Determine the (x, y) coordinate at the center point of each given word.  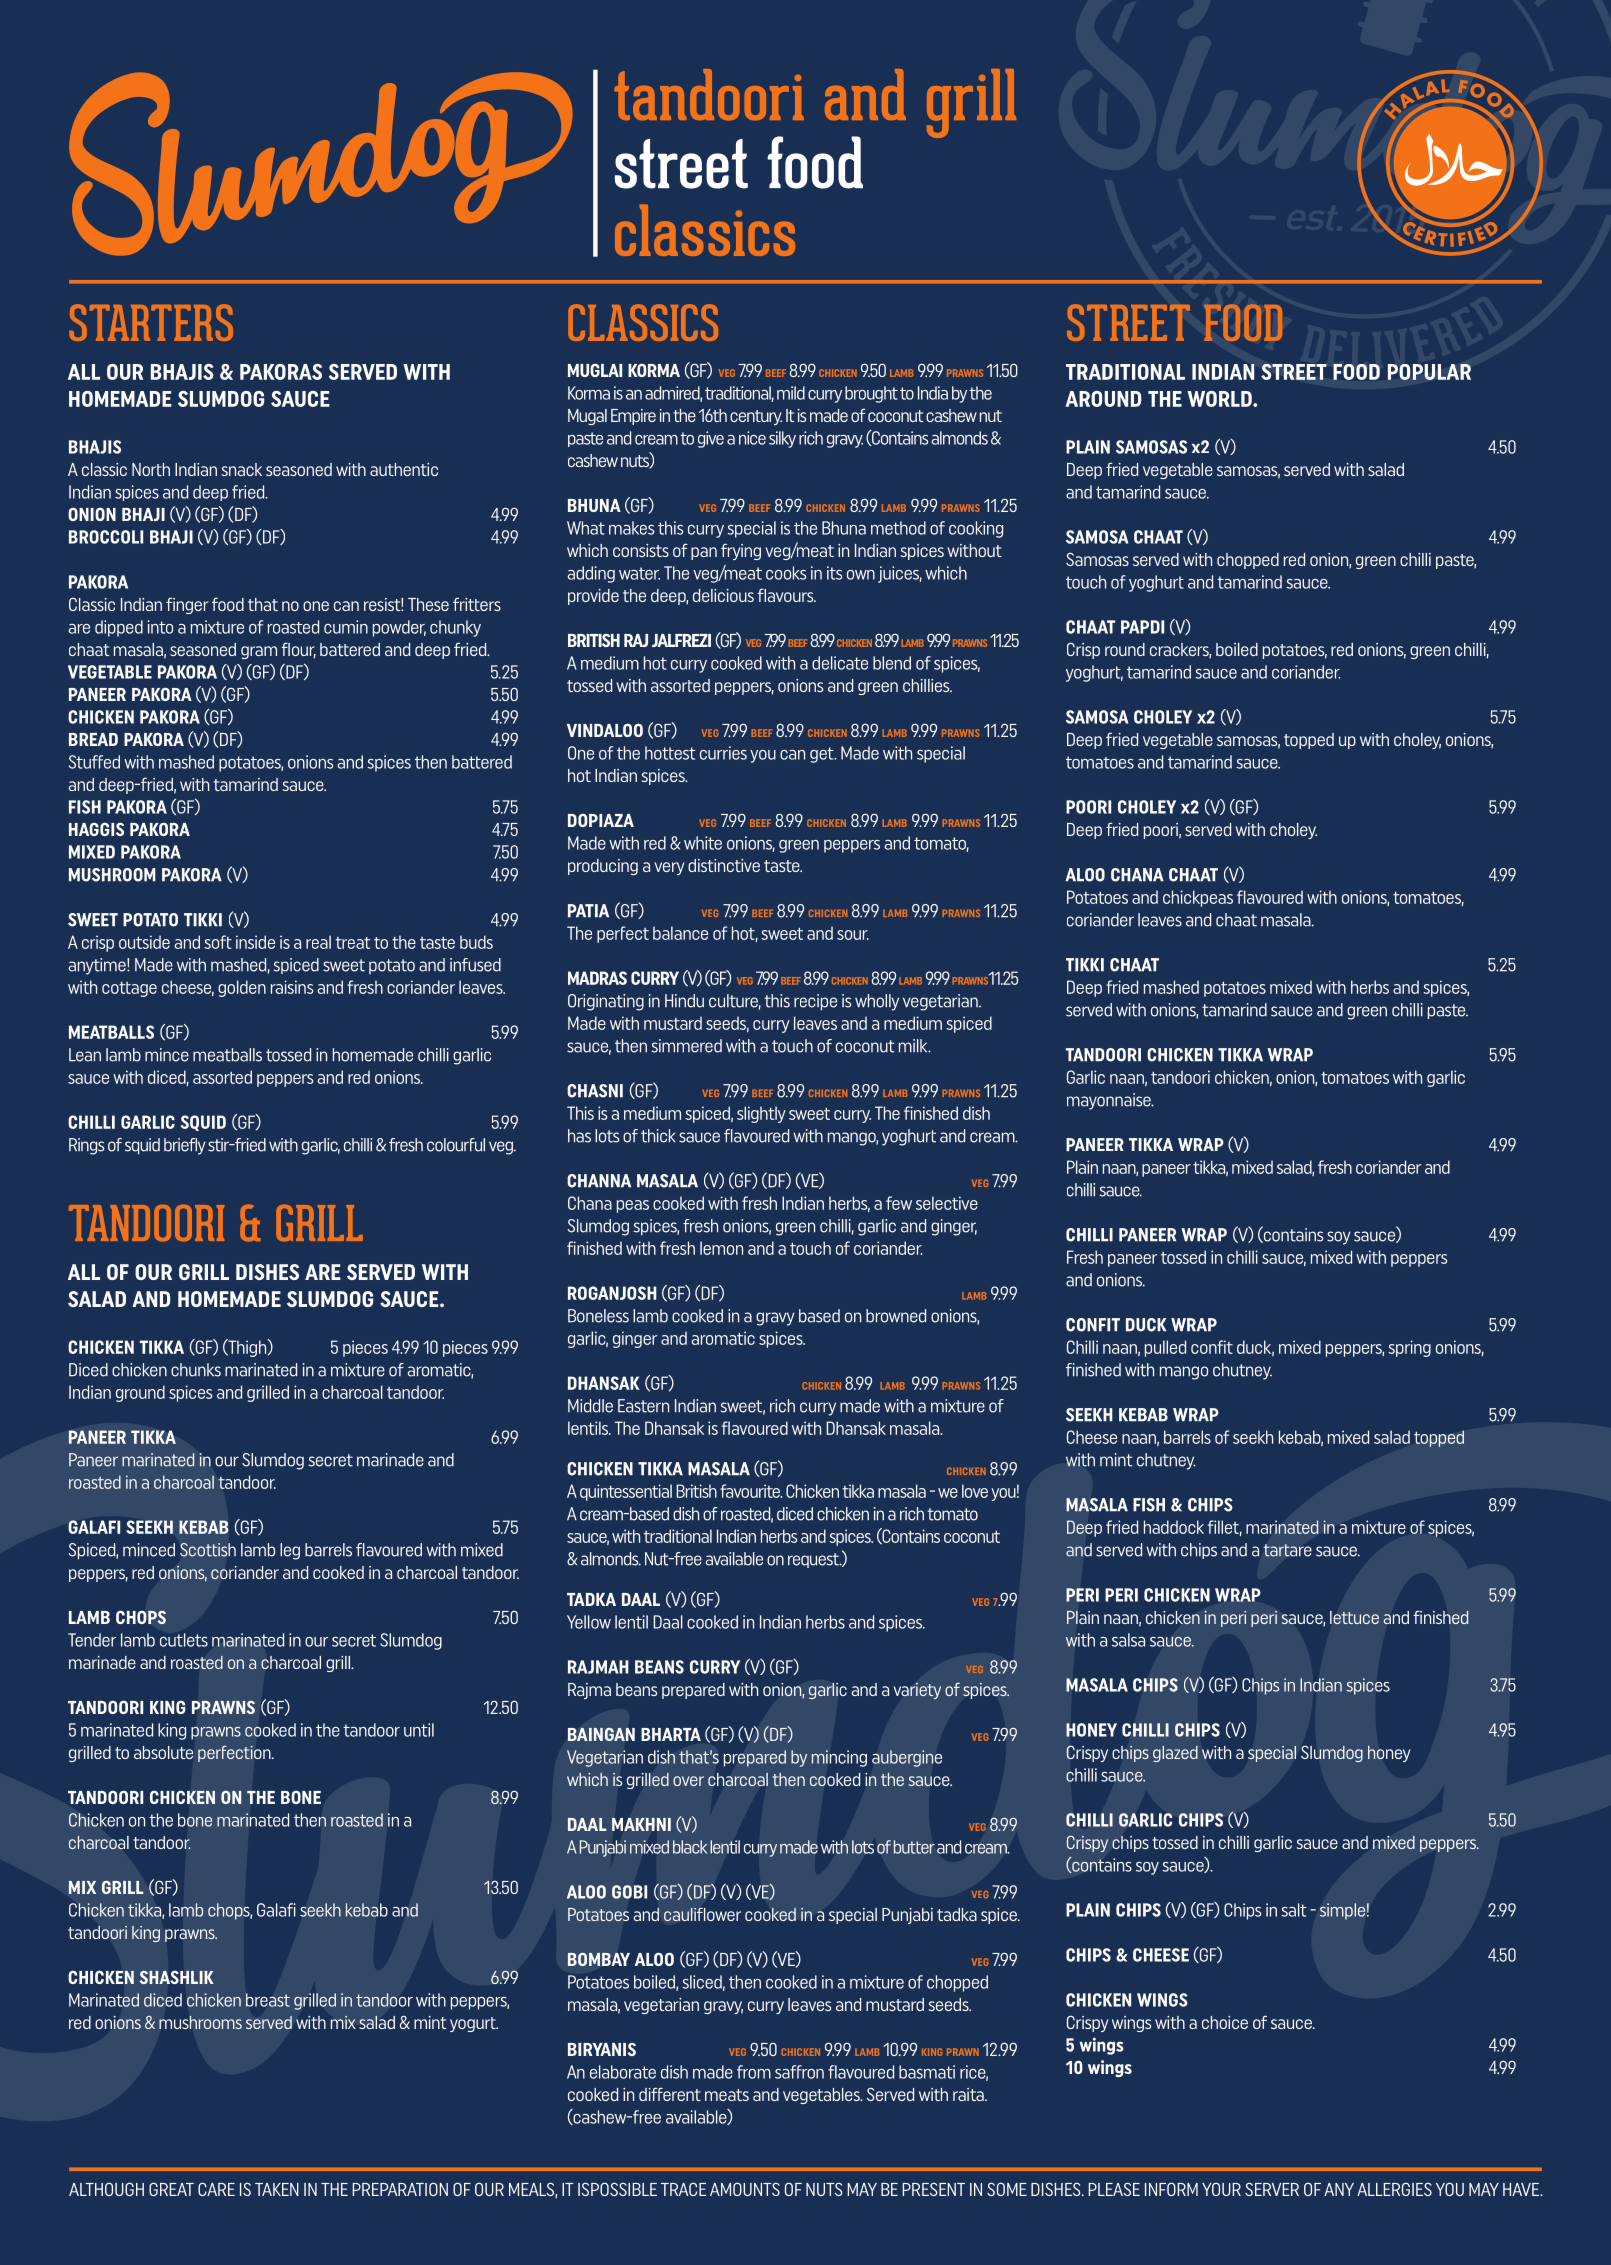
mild (791, 393)
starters (151, 322)
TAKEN (277, 2189)
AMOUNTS (745, 2189)
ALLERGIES (1394, 2189)
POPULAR (1429, 372)
